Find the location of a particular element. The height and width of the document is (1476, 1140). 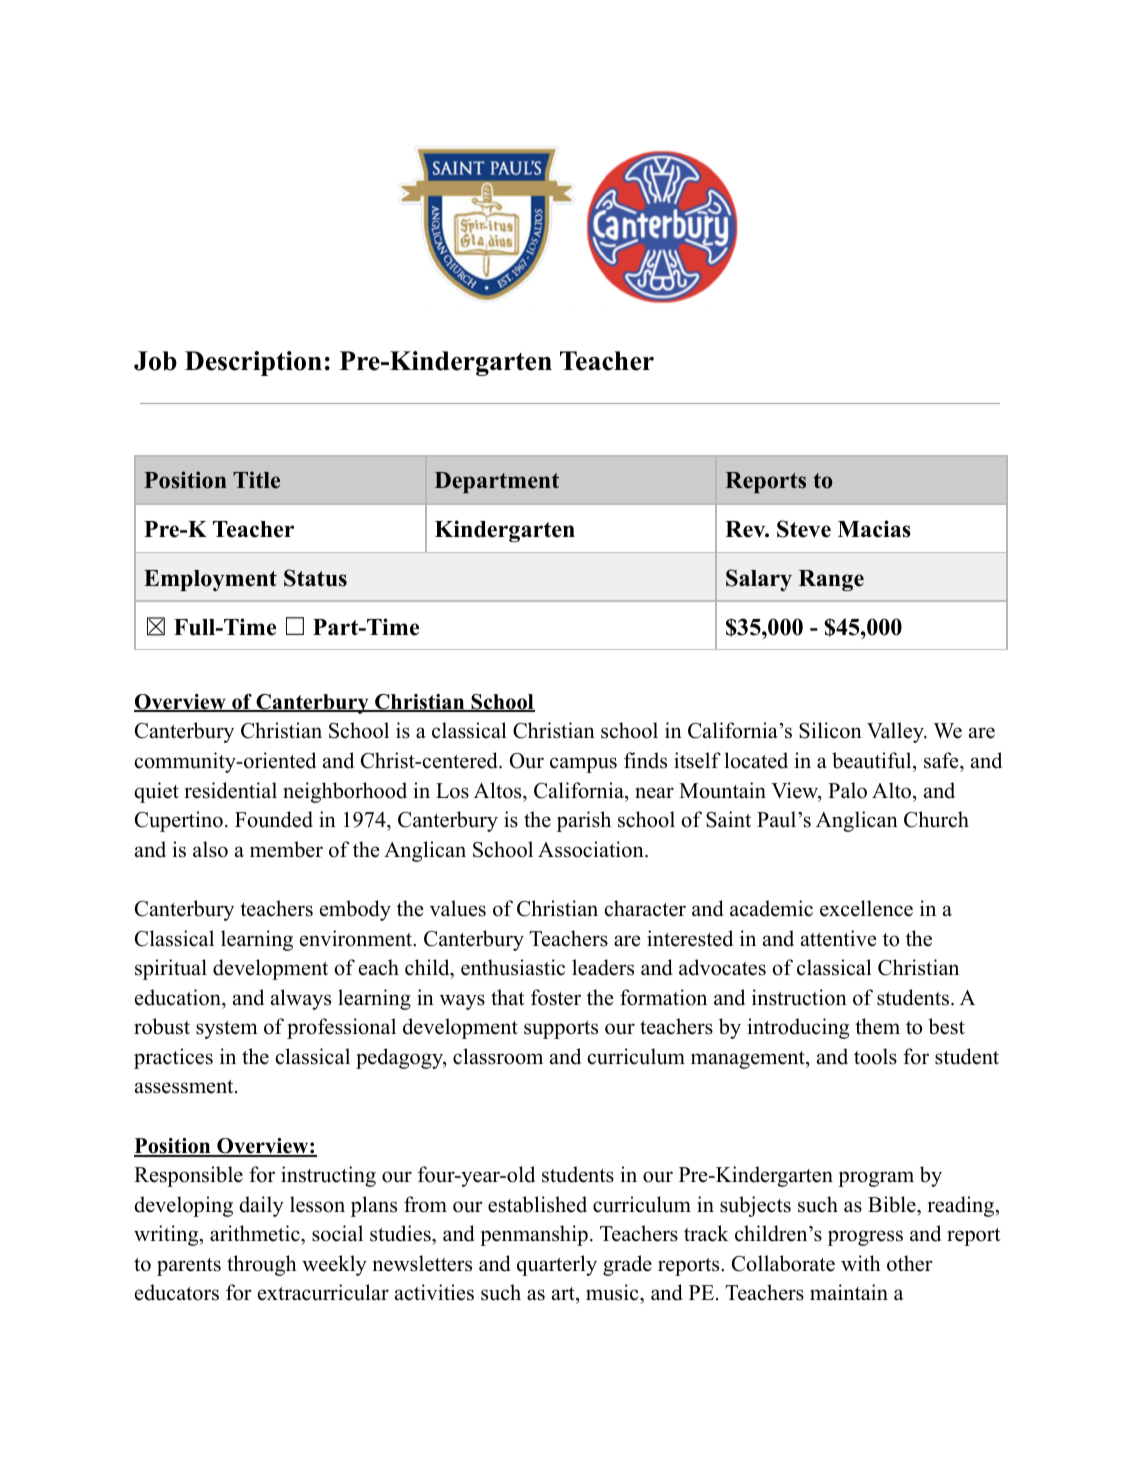

through is located at coordinates (262, 1265).
